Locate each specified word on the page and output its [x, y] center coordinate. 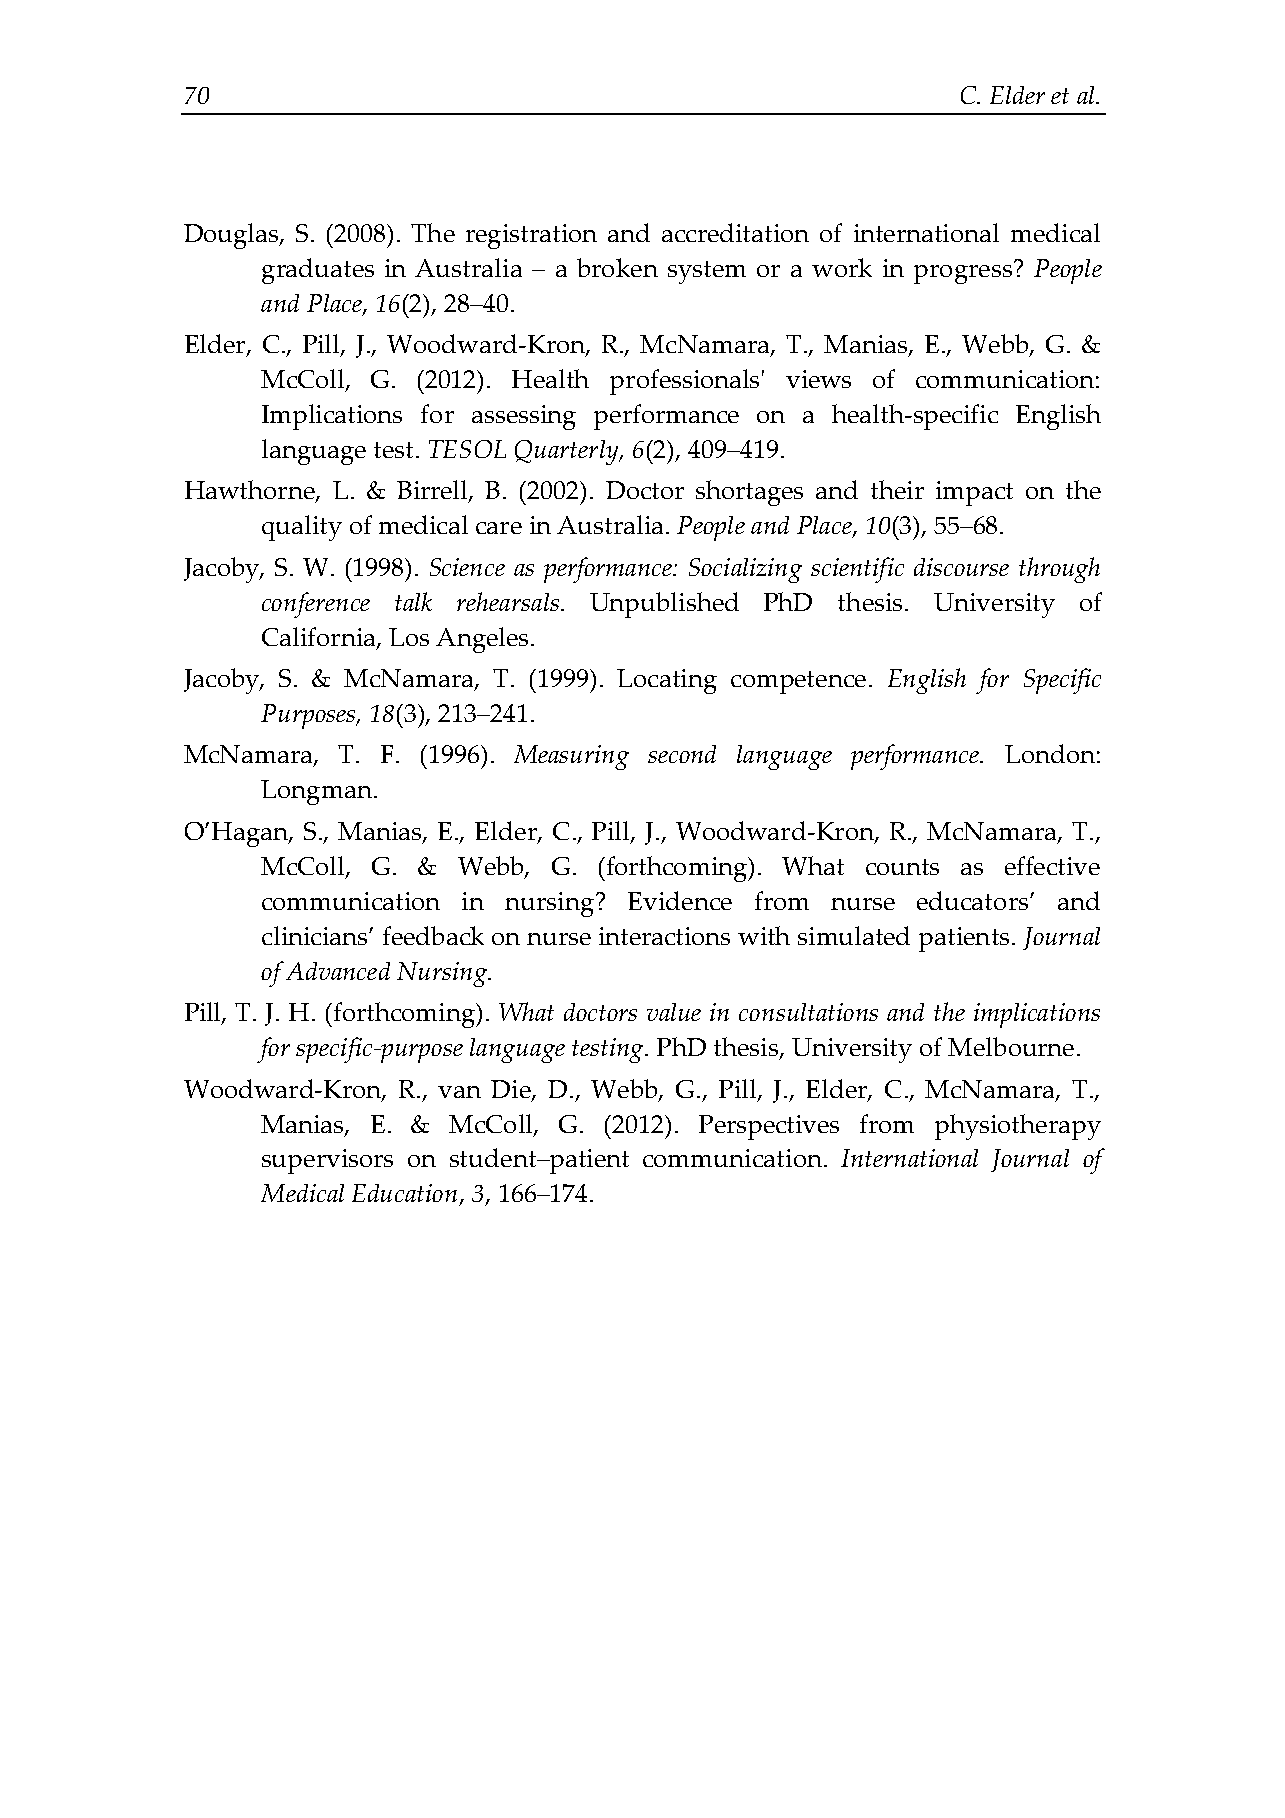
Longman [316, 792]
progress [963, 274]
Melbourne [1011, 1046]
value [674, 1012]
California [320, 638]
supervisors [327, 1161]
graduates [318, 271]
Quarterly [568, 452]
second [682, 754]
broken [617, 267]
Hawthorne [251, 491]
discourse [961, 567]
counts [902, 867]
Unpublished [664, 605]
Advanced [338, 971]
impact [974, 493]
